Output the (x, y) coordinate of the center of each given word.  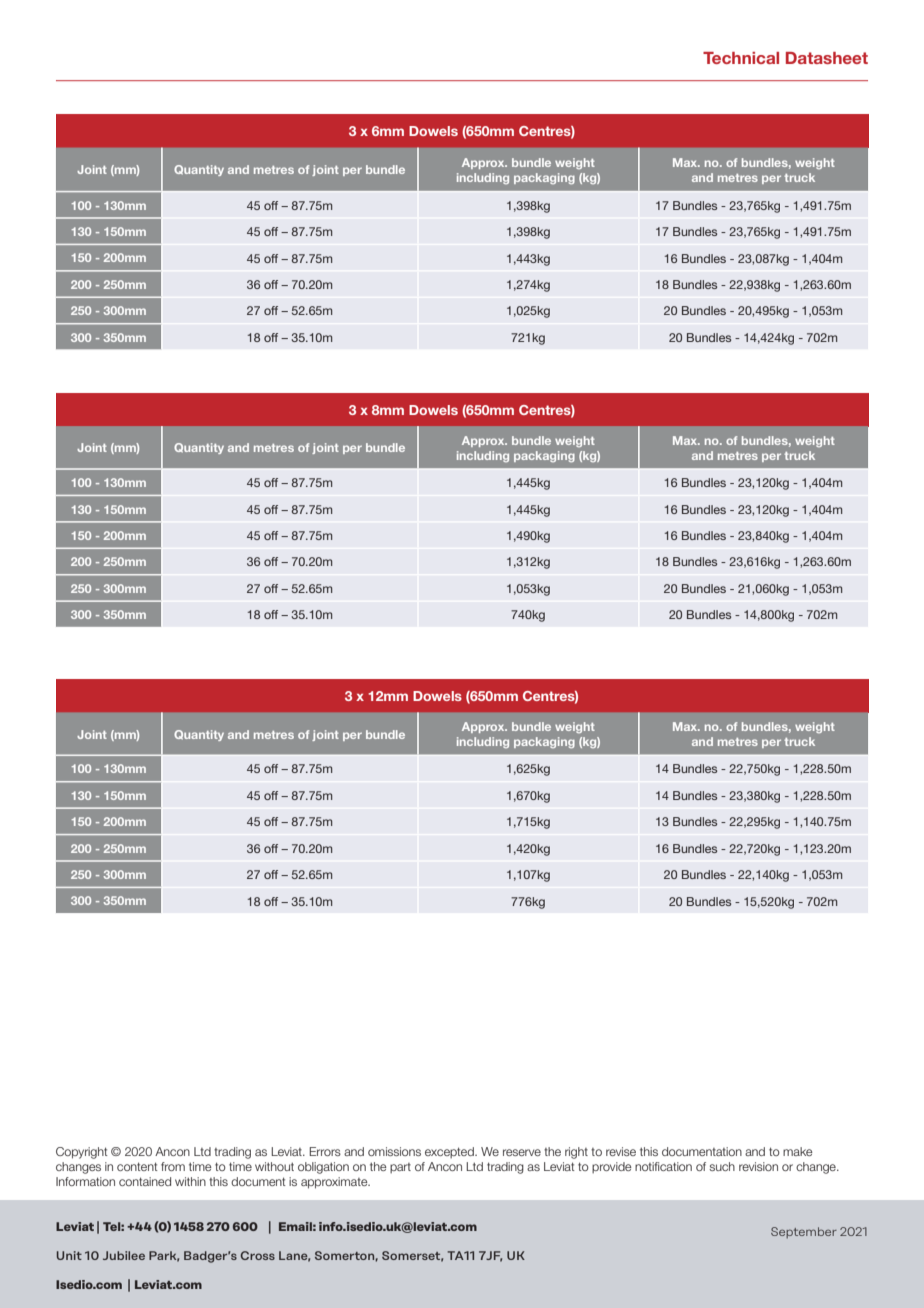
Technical (741, 58)
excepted (450, 1152)
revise (621, 1151)
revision (758, 1166)
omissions (394, 1151)
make (798, 1151)
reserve (522, 1152)
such (722, 1166)
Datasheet (827, 58)
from (173, 1166)
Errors (325, 1151)
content (137, 1166)
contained (145, 1181)
